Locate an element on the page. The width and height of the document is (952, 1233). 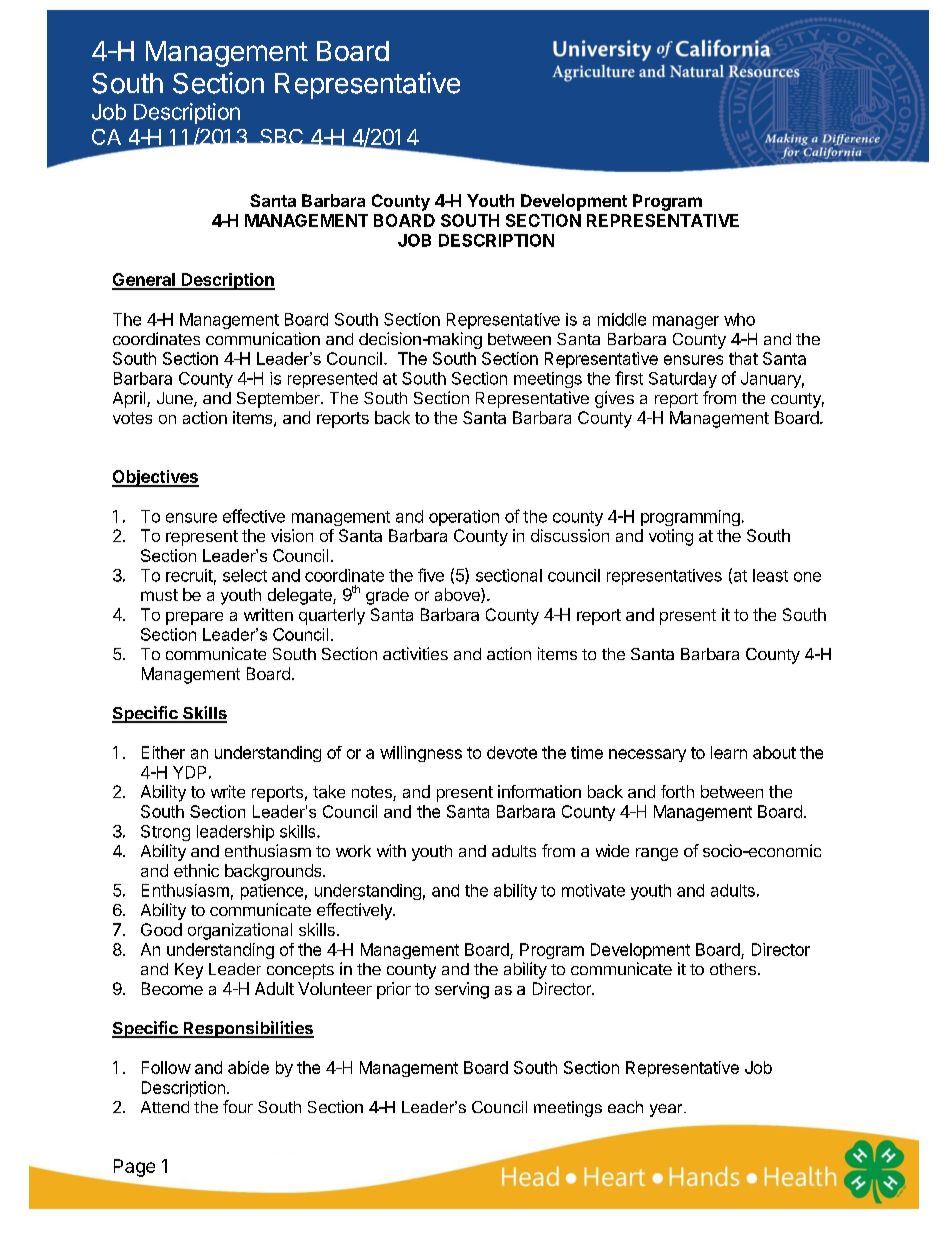
middle is located at coordinates (622, 319).
